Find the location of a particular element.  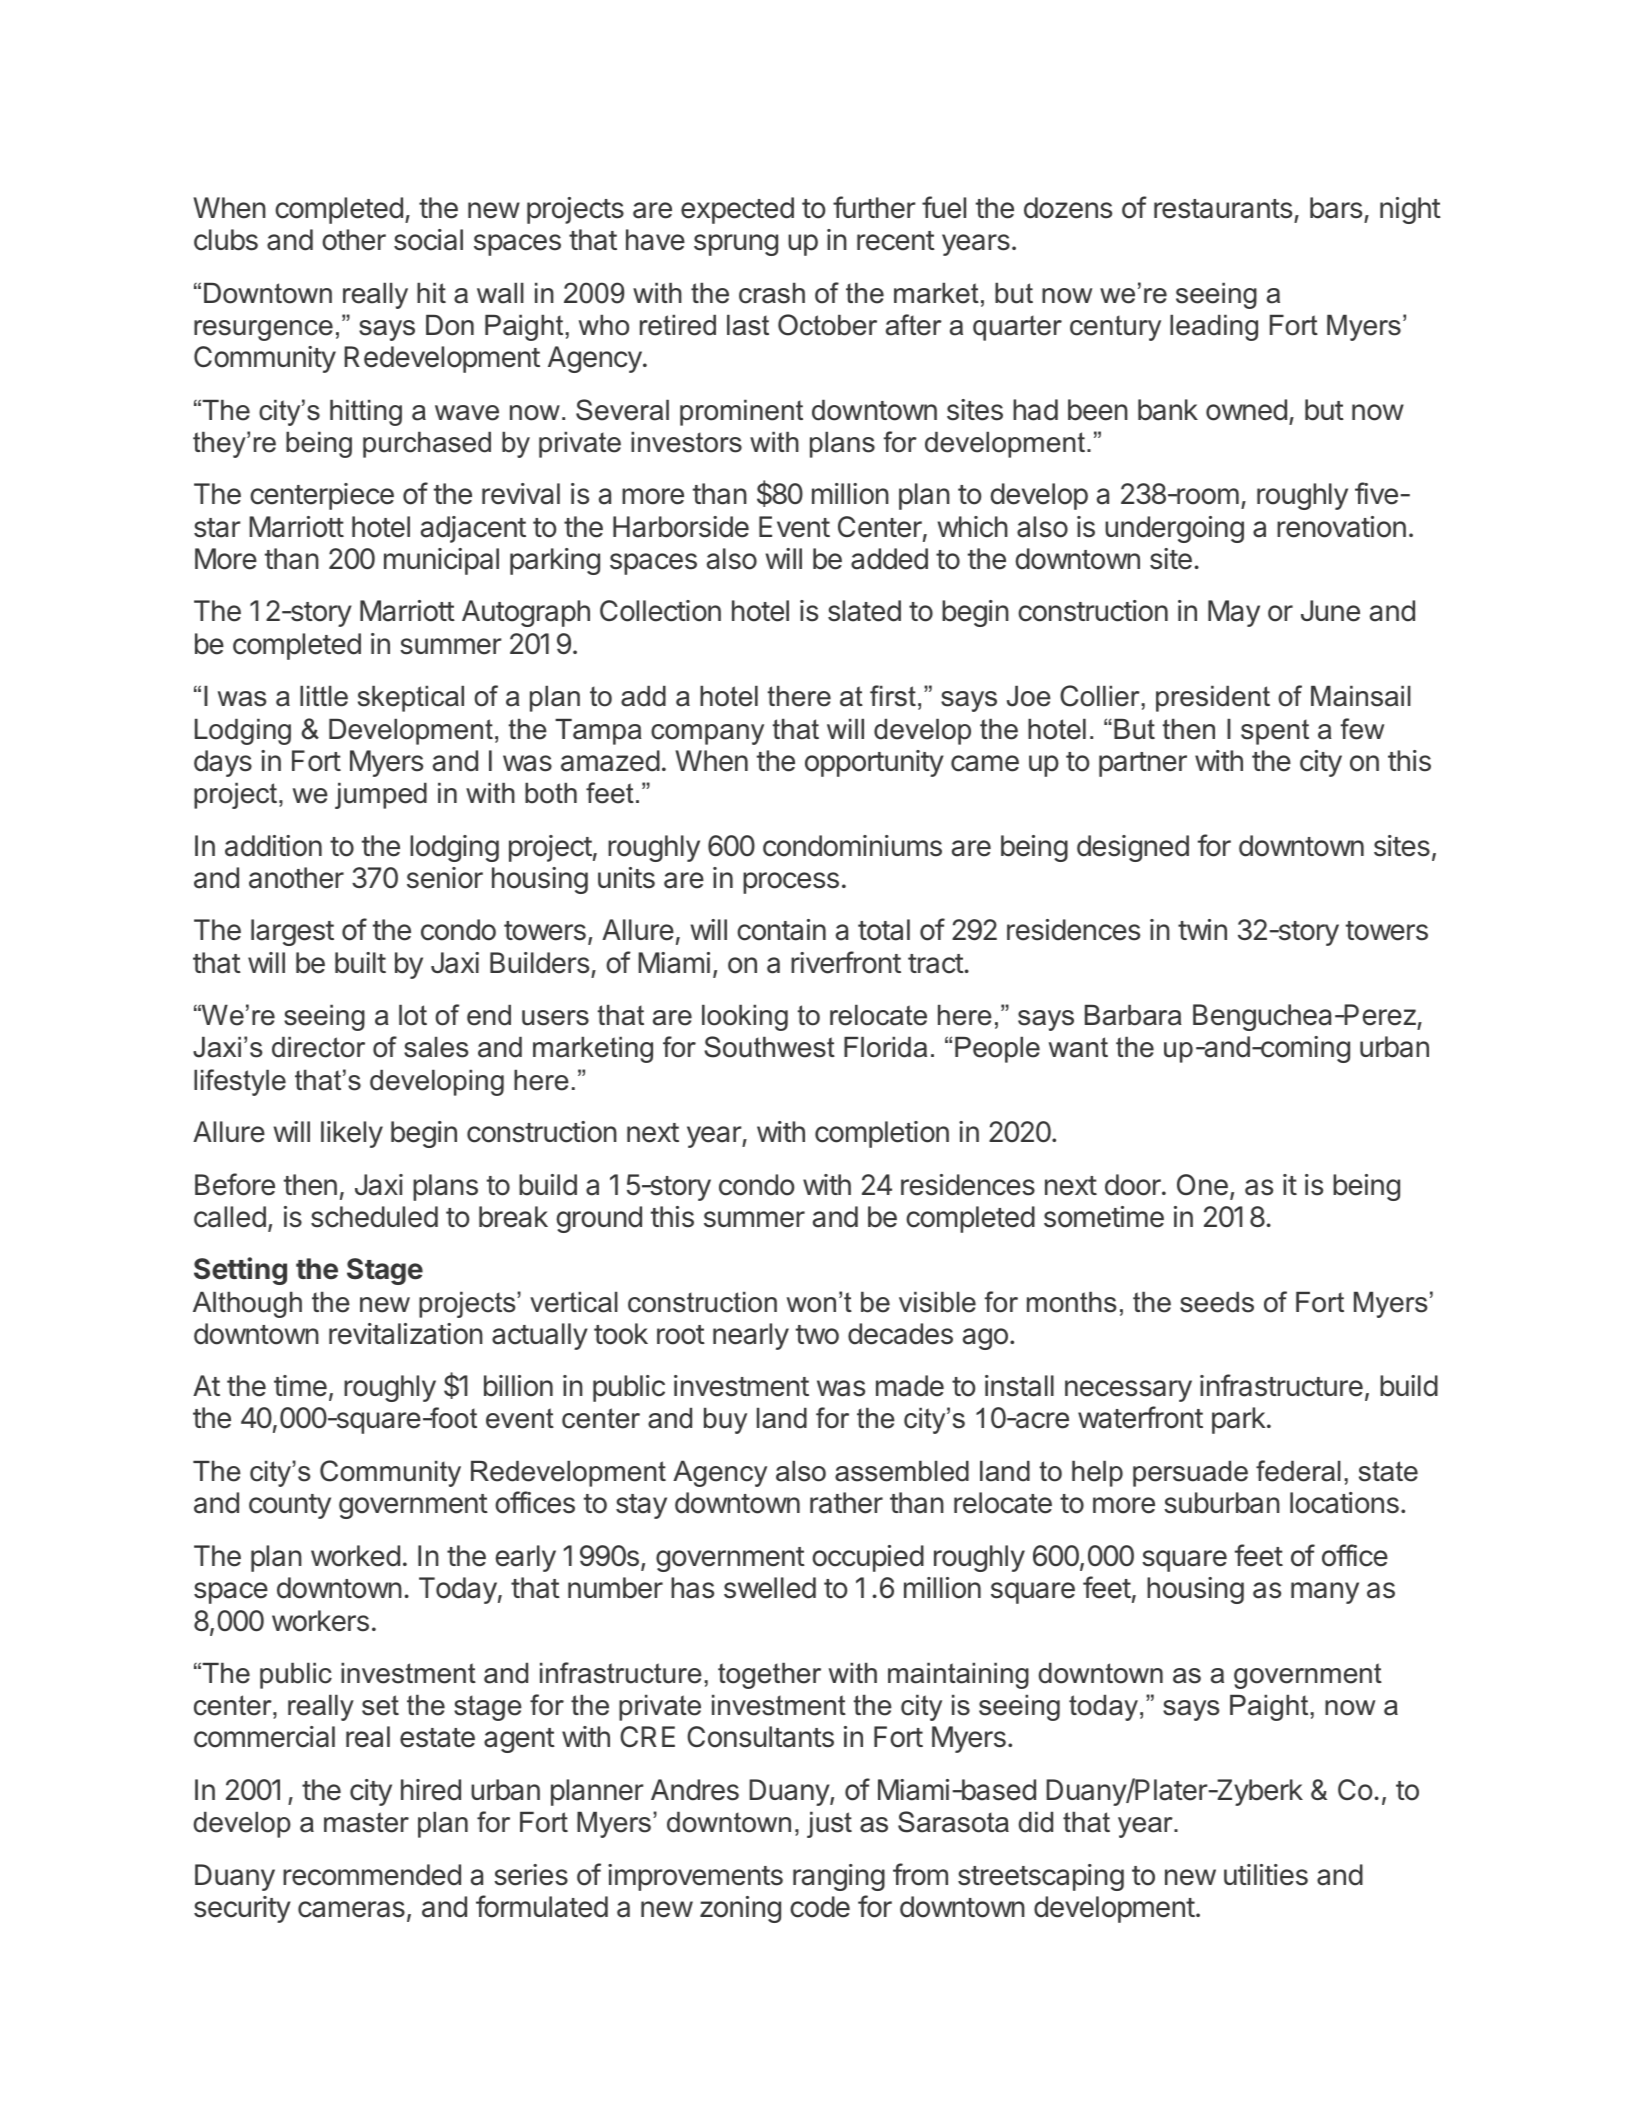

Southwest is located at coordinates (769, 1047).
